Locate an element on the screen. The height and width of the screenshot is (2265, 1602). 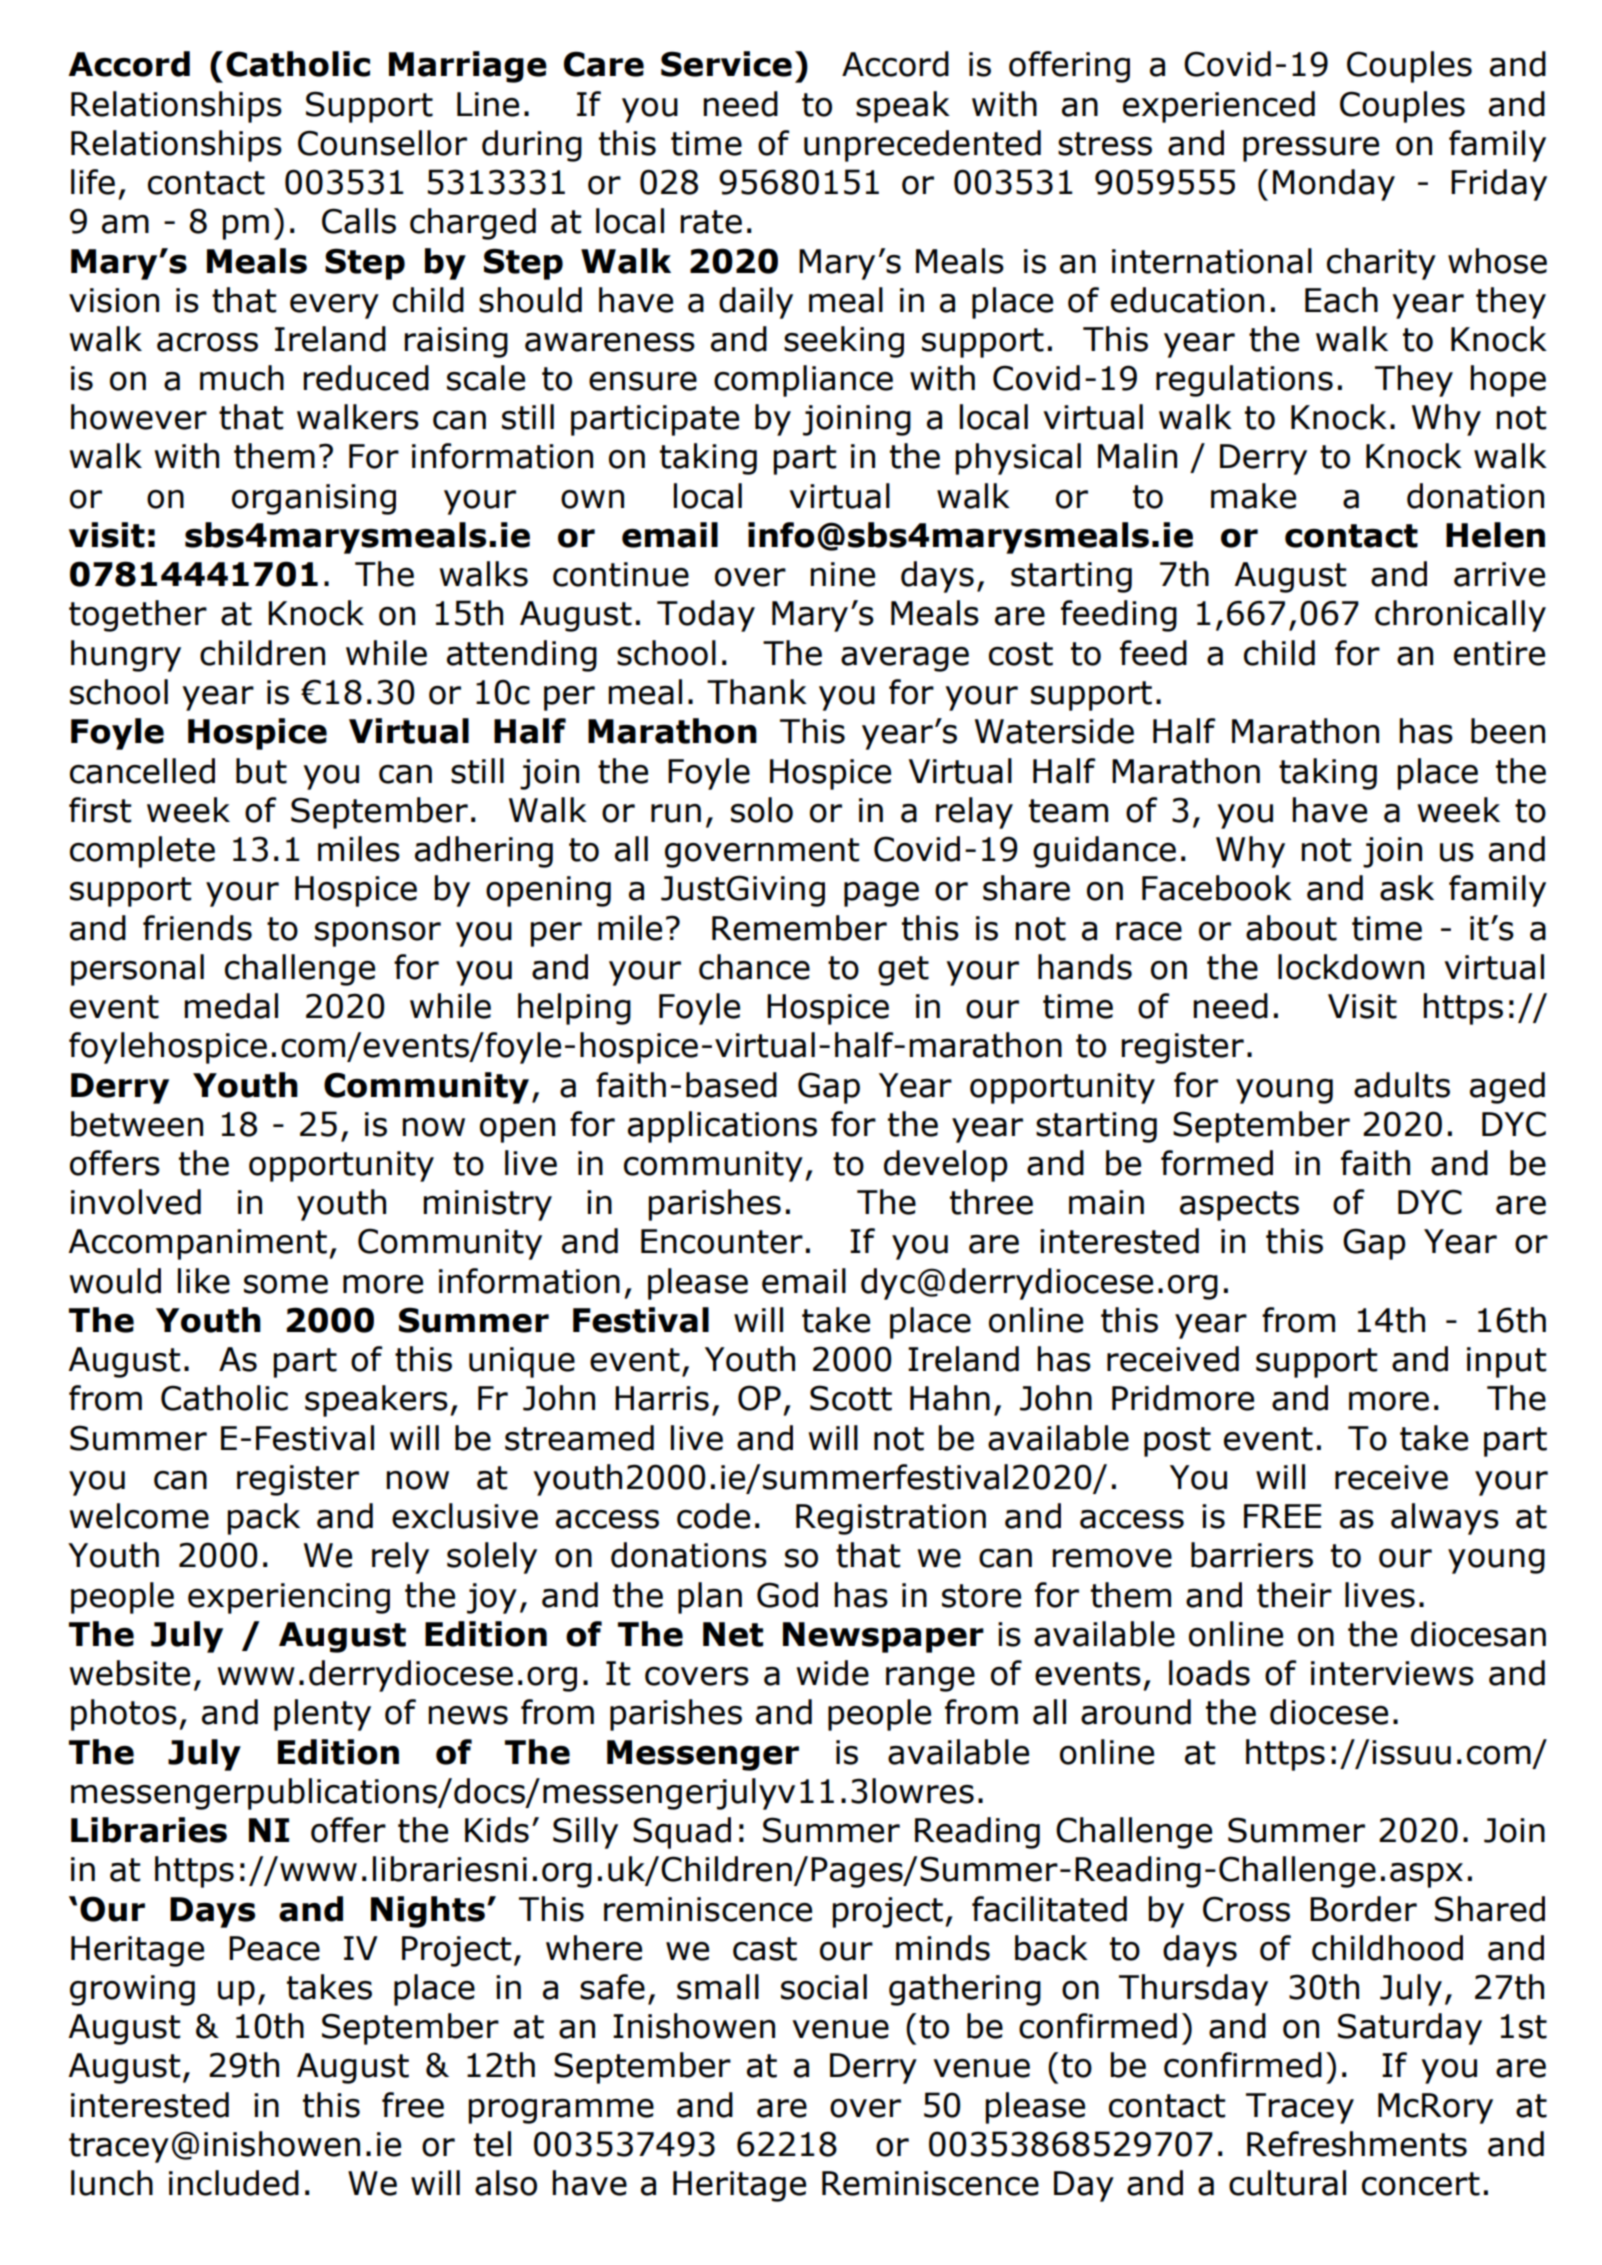
pack is located at coordinates (263, 1519).
